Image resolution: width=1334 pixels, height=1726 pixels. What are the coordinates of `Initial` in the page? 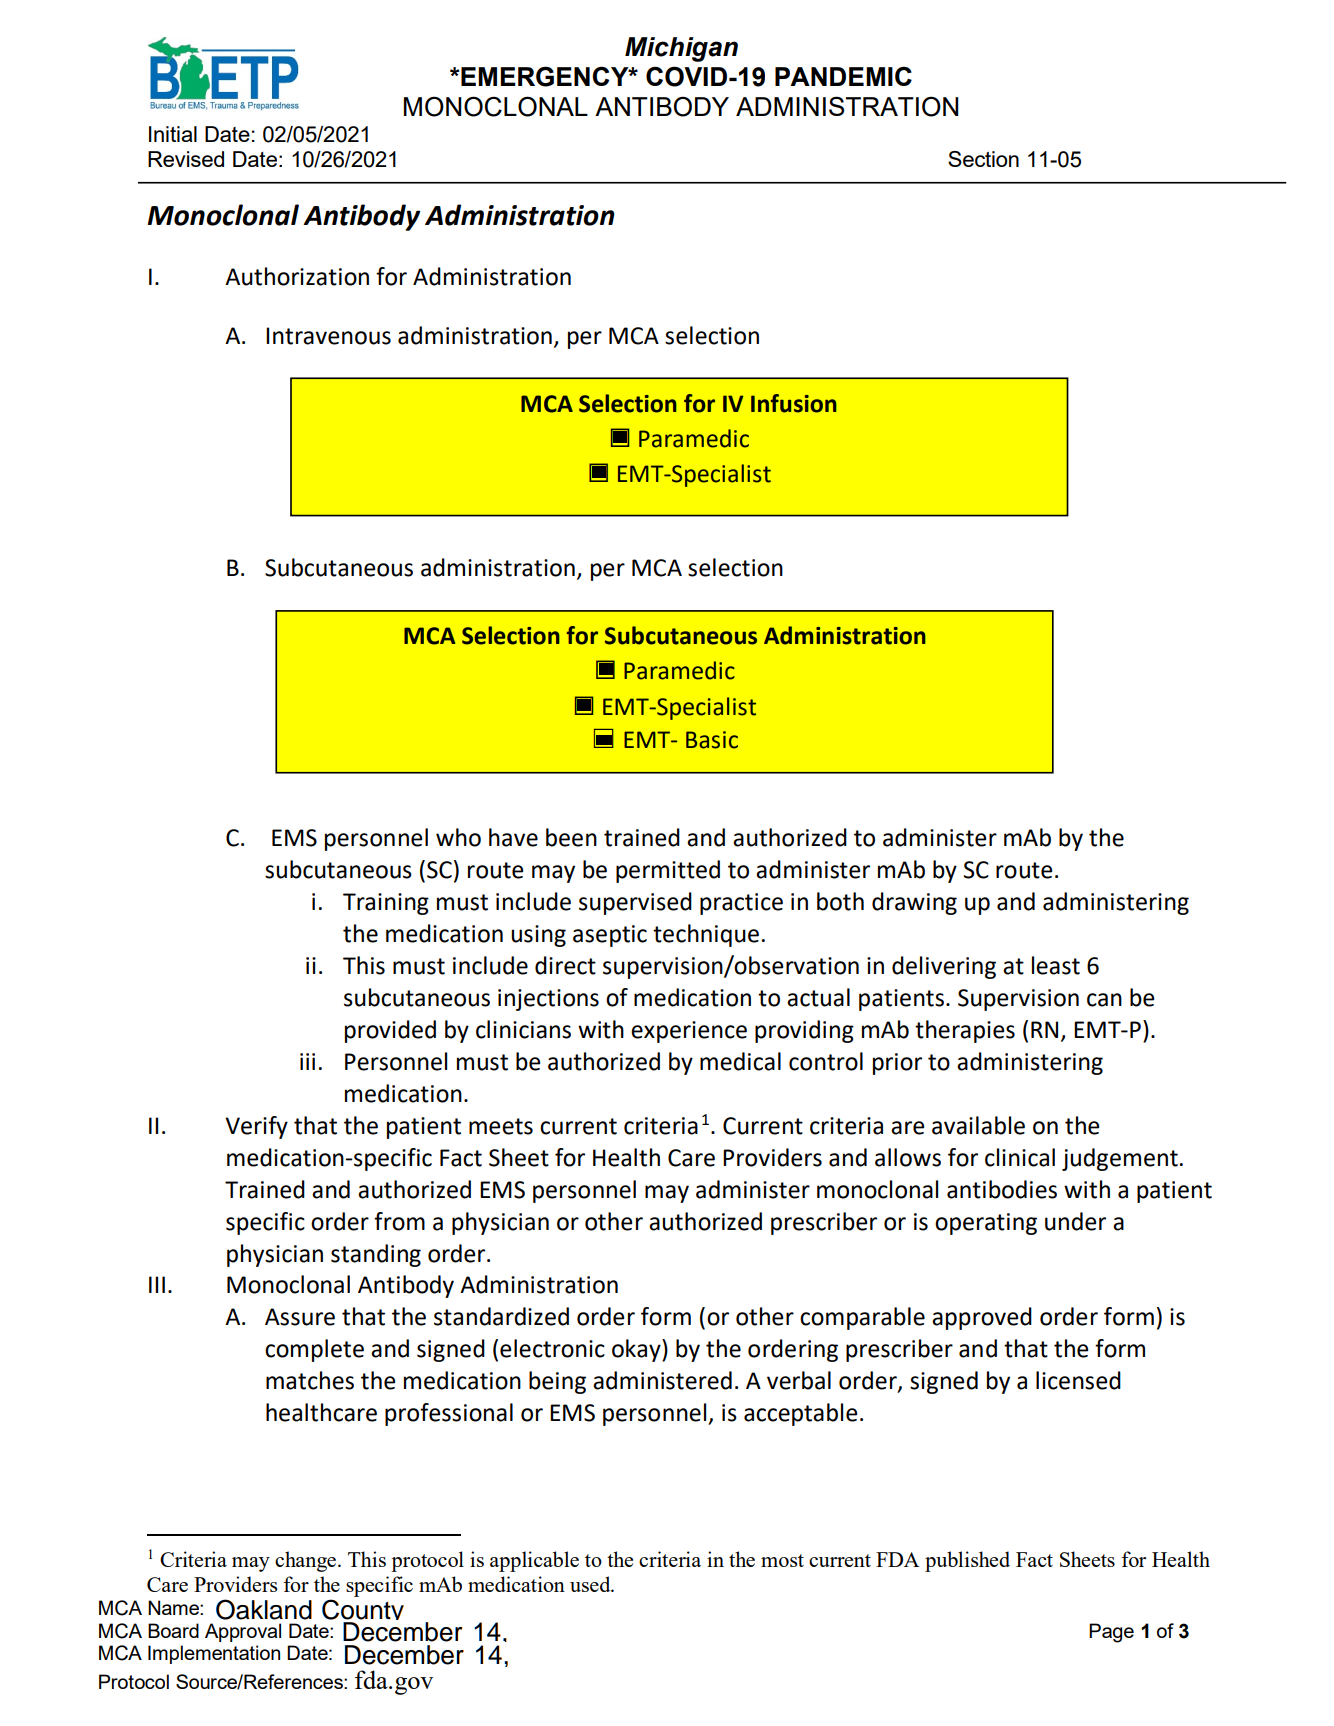 It's located at (173, 134).
